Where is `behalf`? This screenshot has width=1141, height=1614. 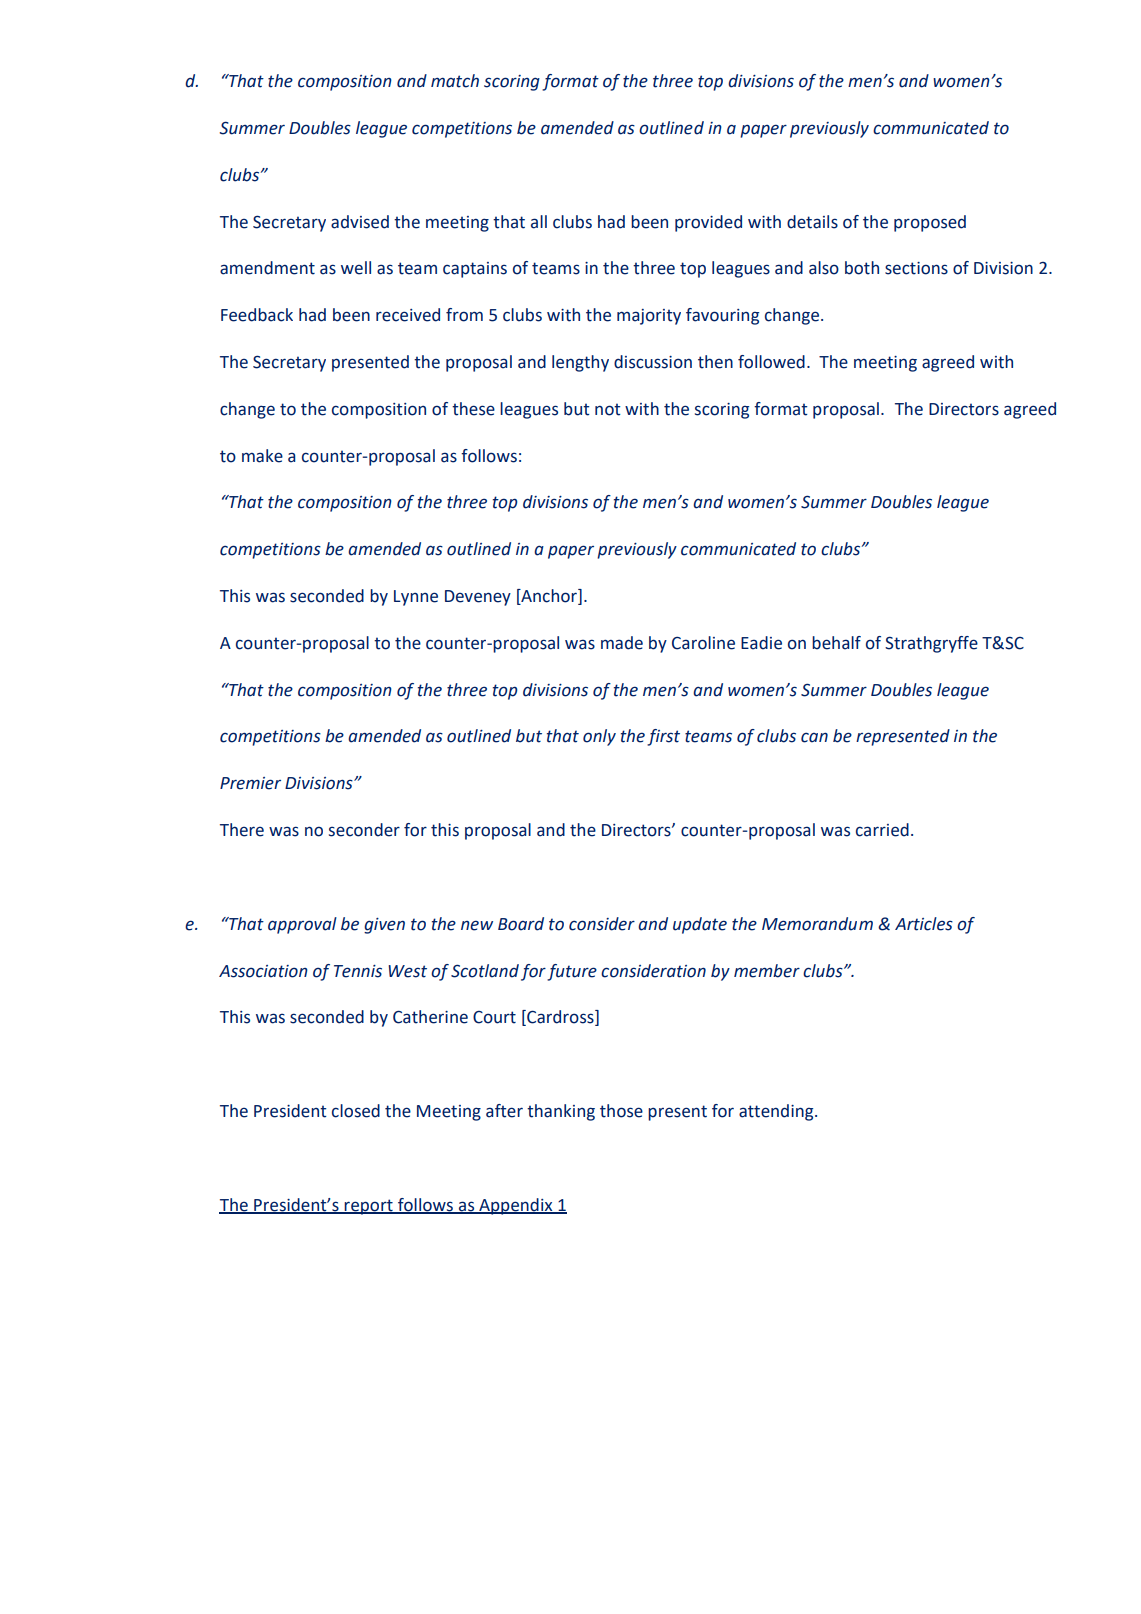
behalf is located at coordinates (836, 643).
